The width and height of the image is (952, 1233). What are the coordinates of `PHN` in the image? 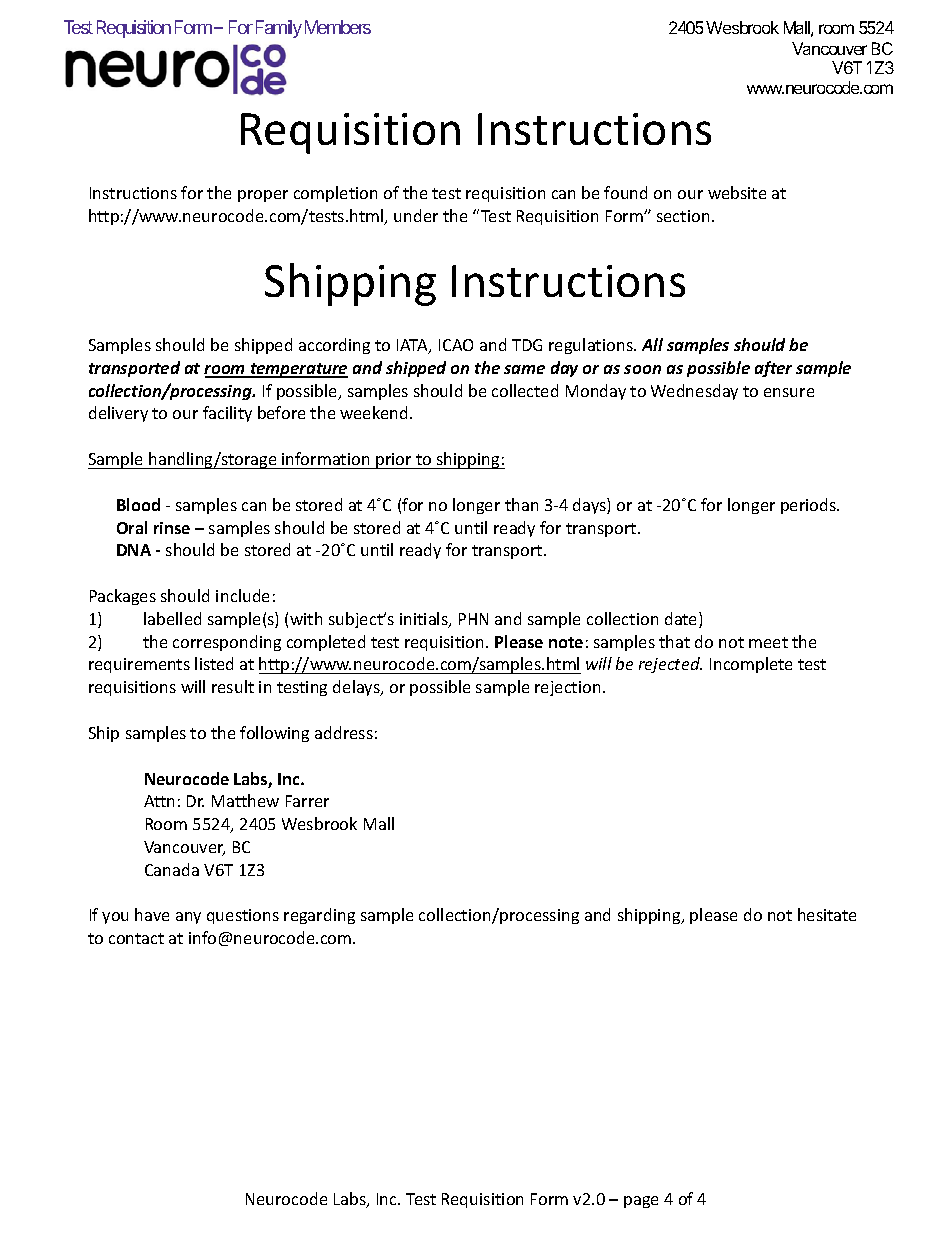 It's located at (473, 619).
